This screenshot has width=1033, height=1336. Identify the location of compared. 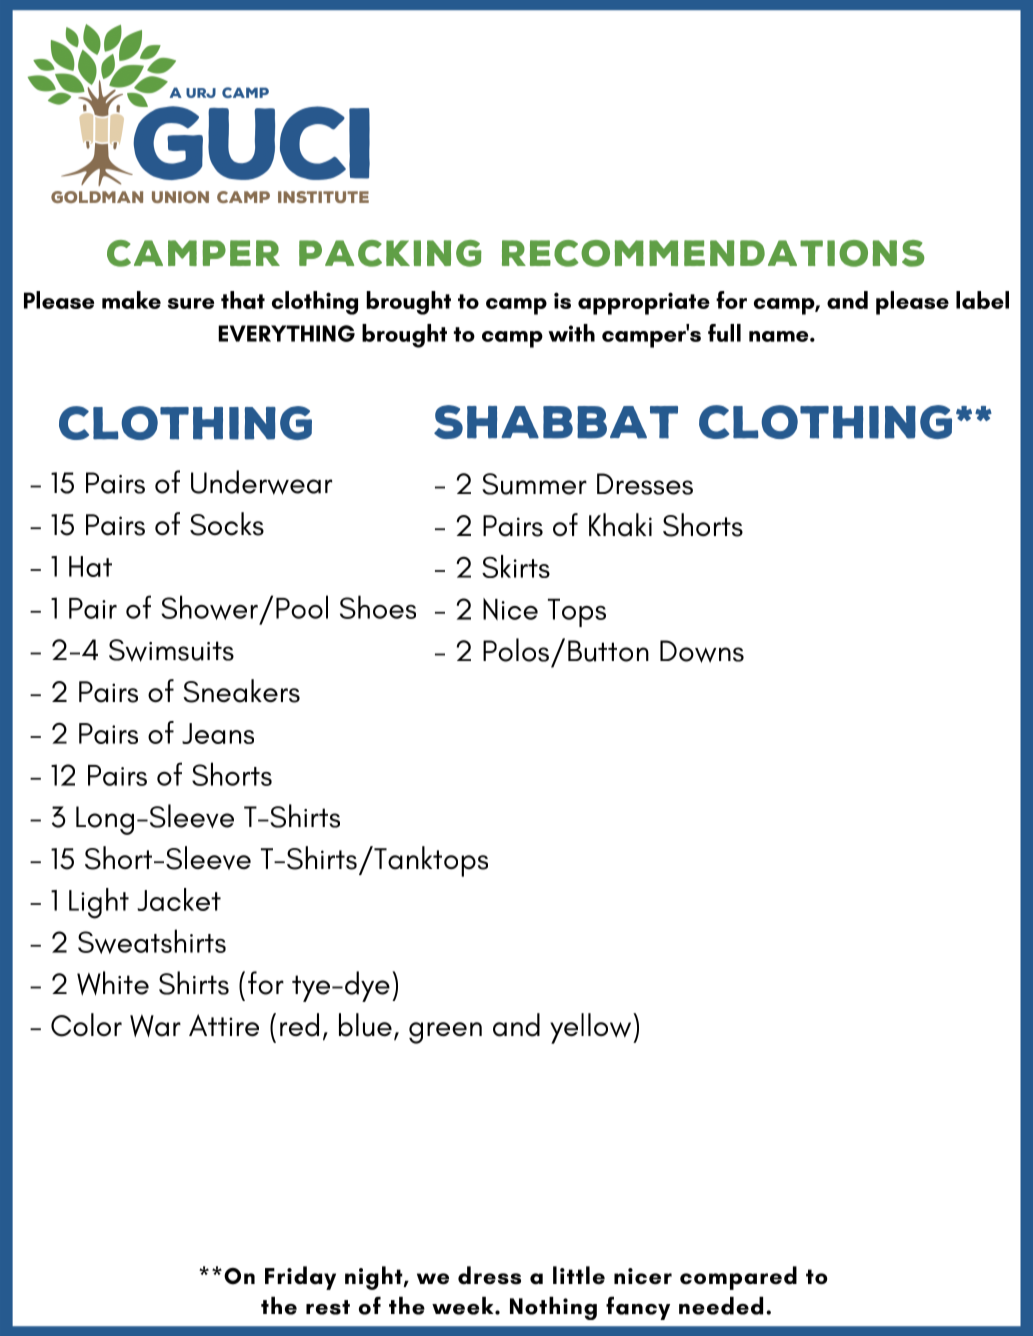
(738, 1278).
